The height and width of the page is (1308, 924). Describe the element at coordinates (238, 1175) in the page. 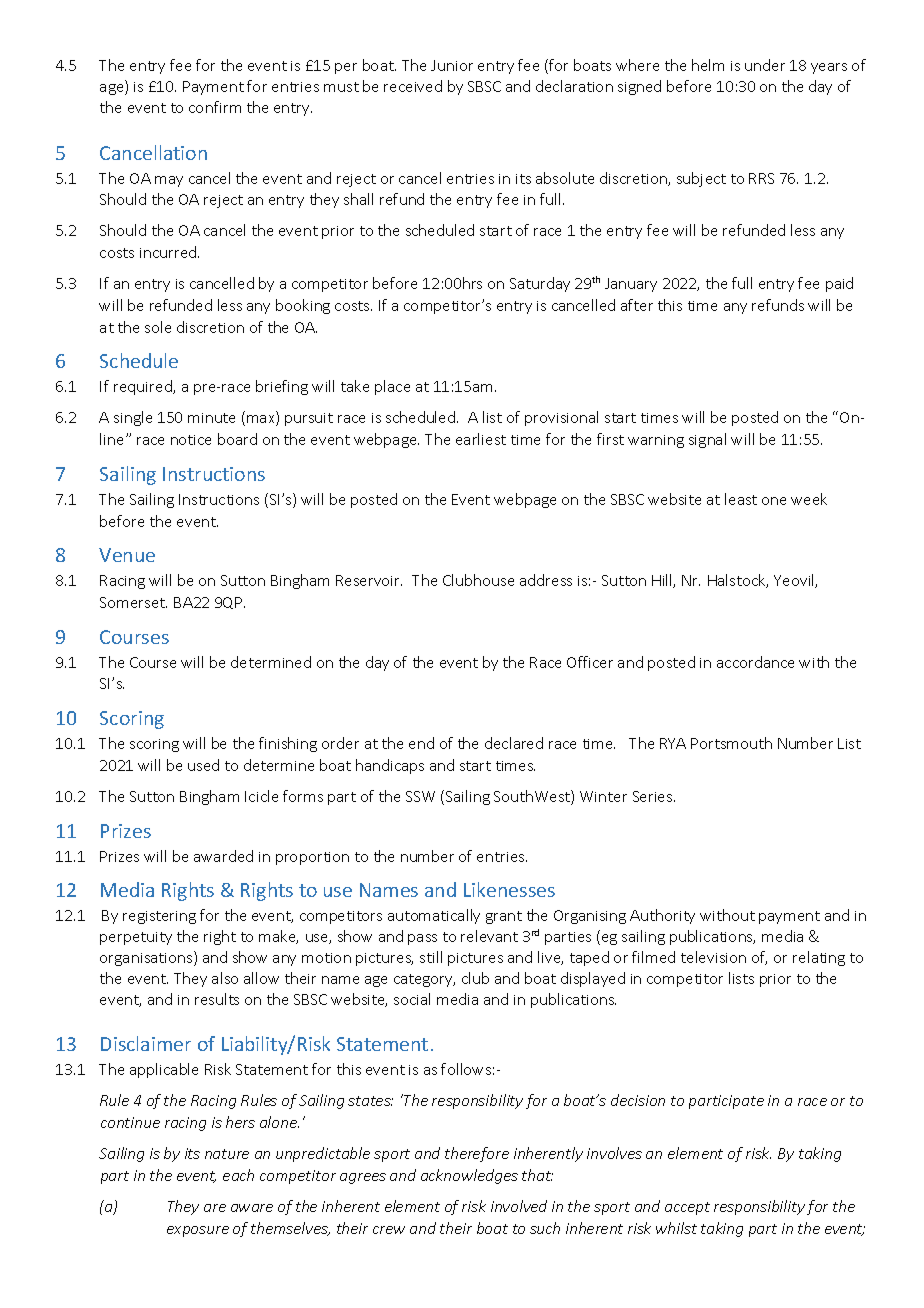

I see `each` at that location.
